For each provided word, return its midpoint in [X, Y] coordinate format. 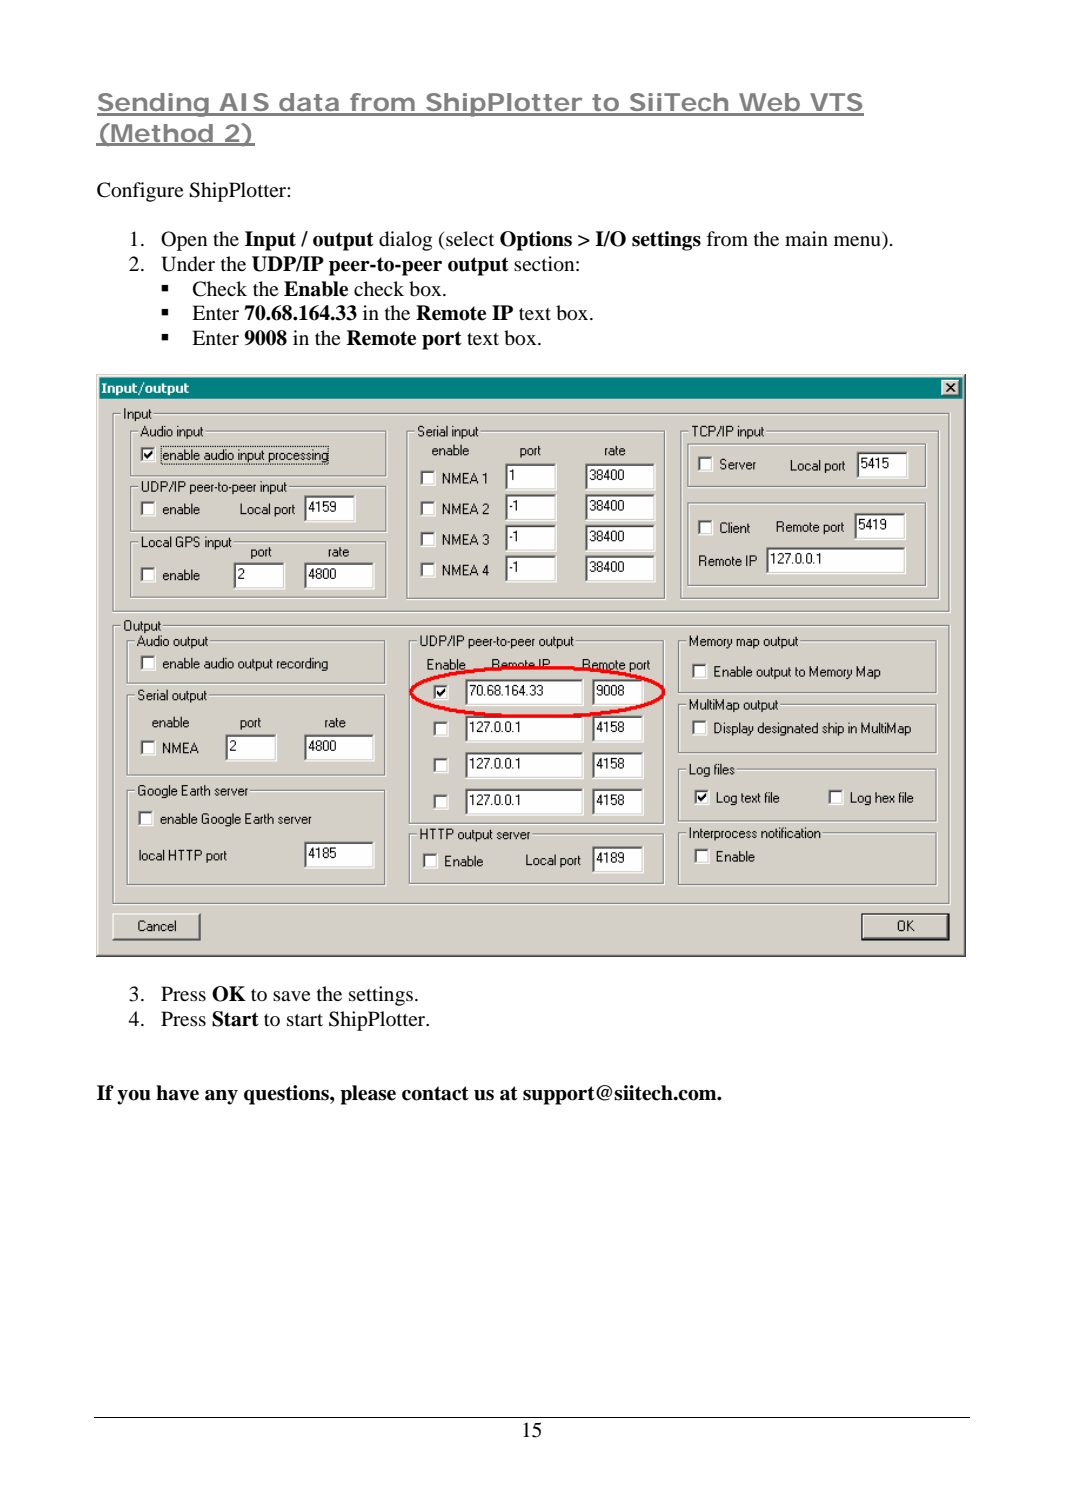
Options [536, 241]
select [470, 238]
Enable [316, 289]
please [368, 1095]
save [291, 996]
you [134, 1097]
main [806, 238]
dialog [405, 241]
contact [435, 1093]
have [177, 1093]
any [221, 1097]
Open [184, 241]
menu [858, 242]
